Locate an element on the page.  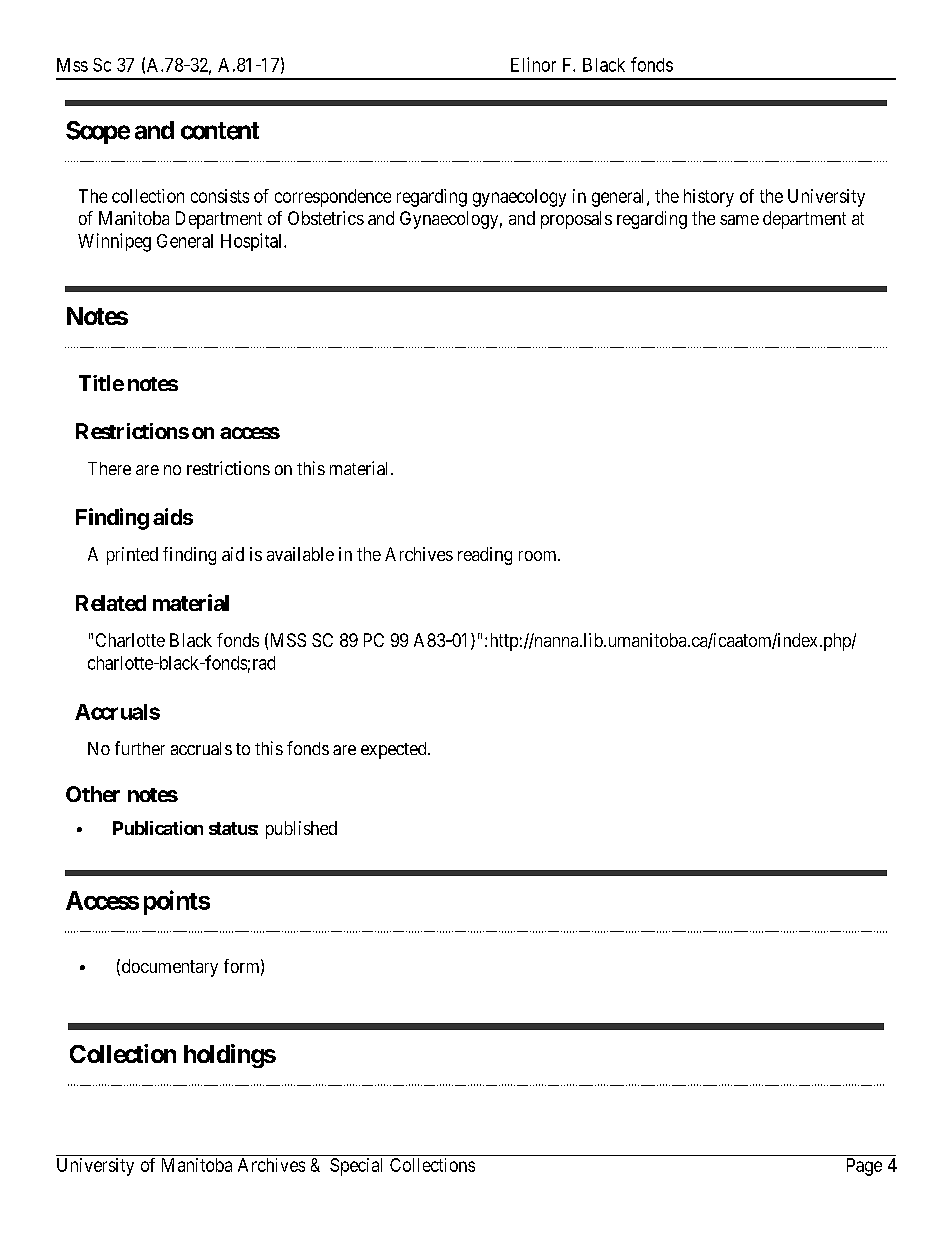
Elinor is located at coordinates (533, 64).
